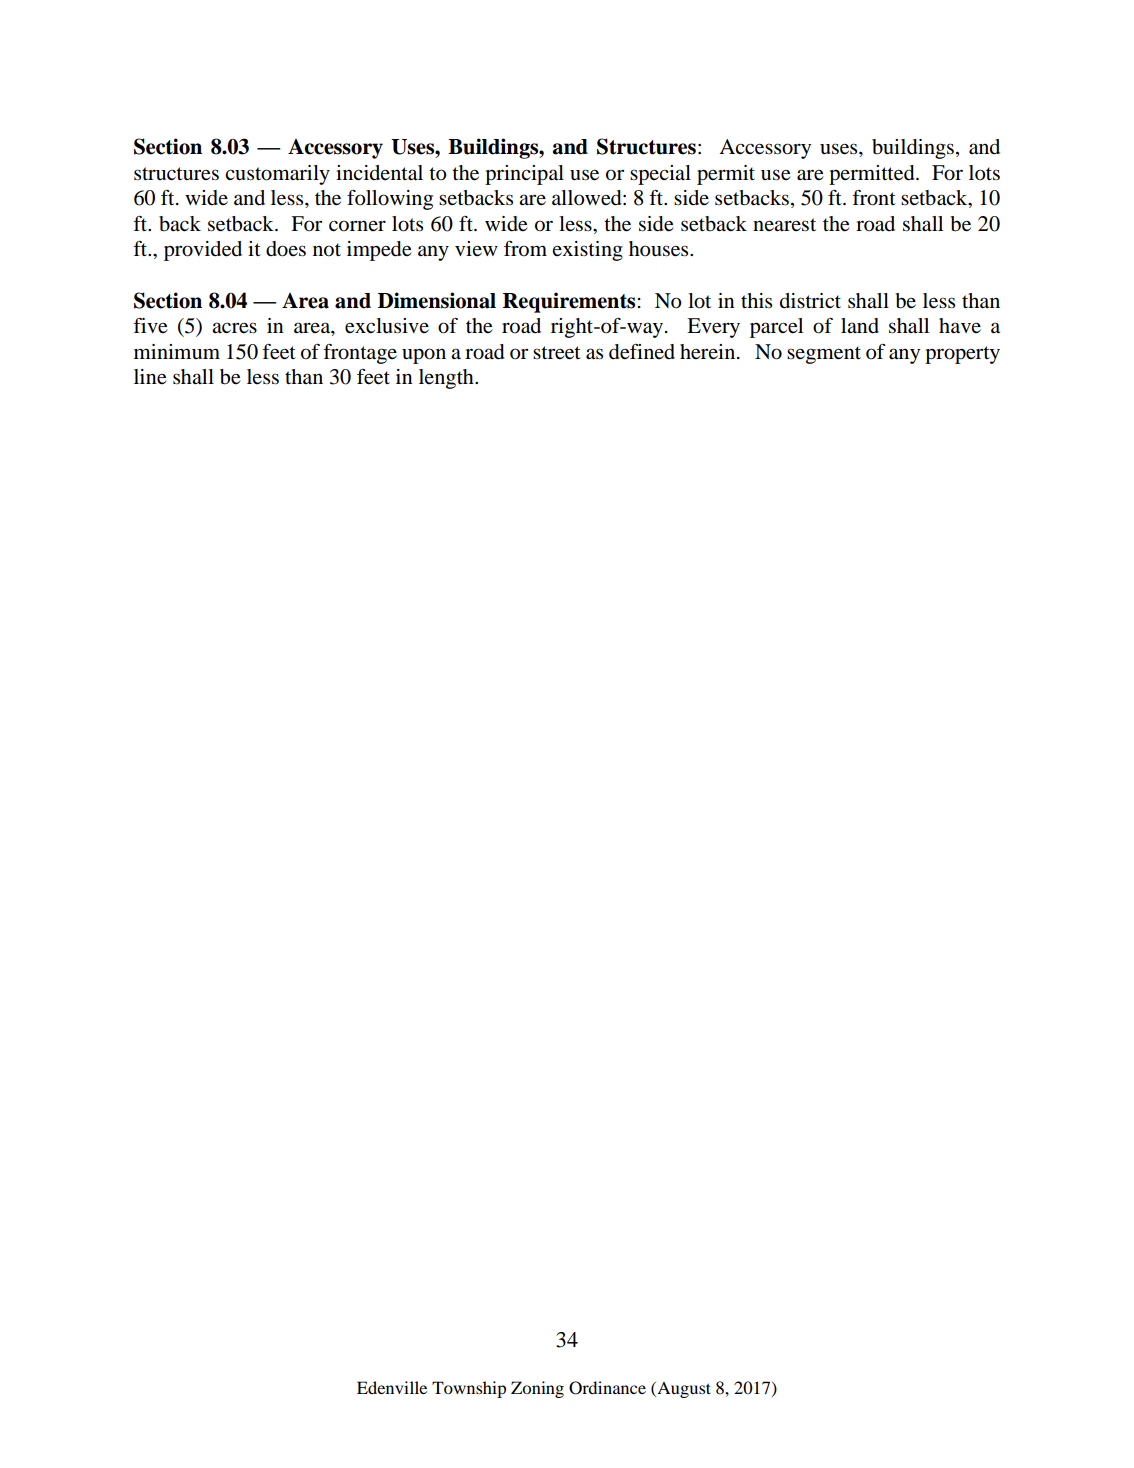 The width and height of the page is (1134, 1468). Describe the element at coordinates (447, 379) in the page. I see `length` at that location.
